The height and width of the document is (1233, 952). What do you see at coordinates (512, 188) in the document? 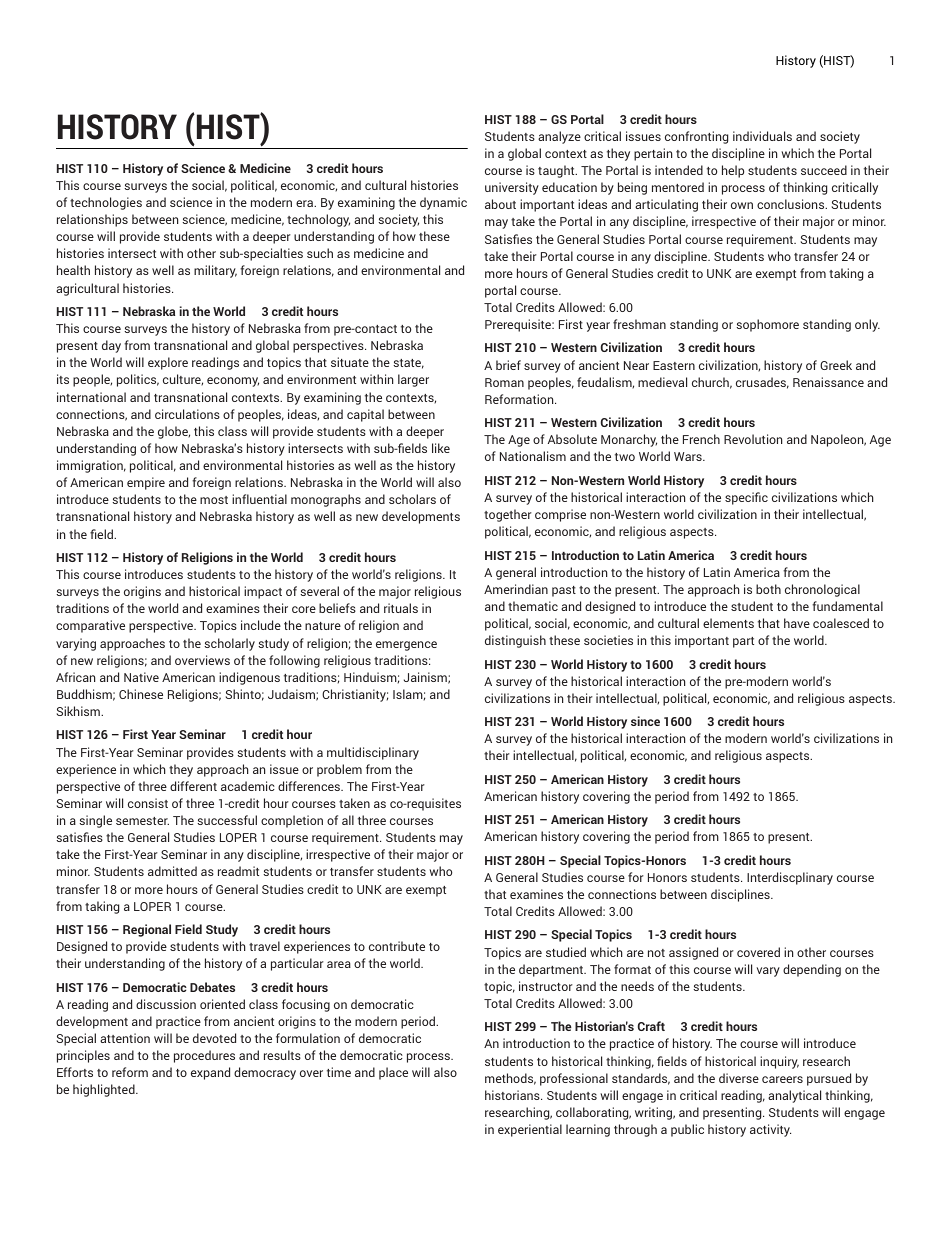
I see `university` at bounding box center [512, 188].
